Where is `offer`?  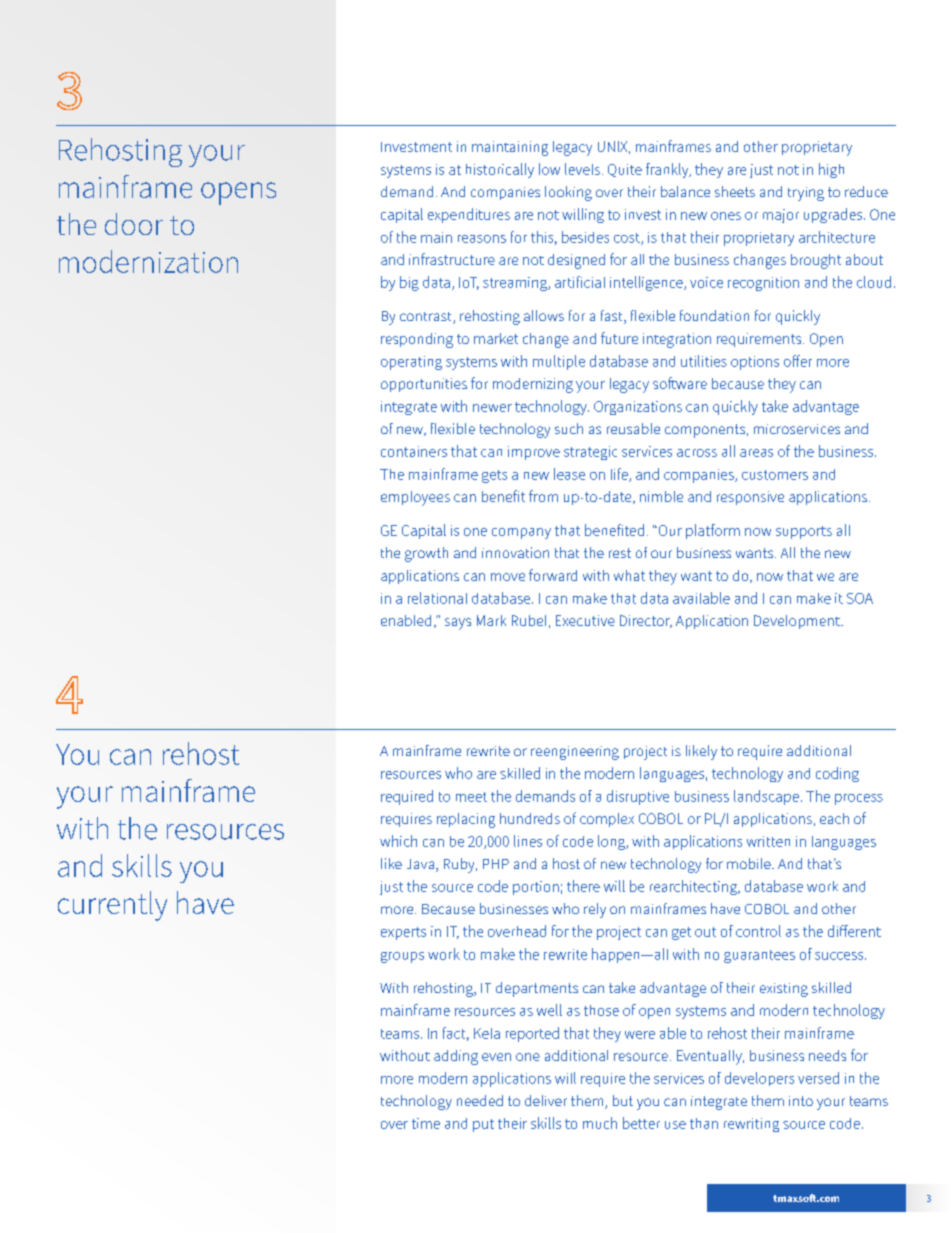
offer is located at coordinates (798, 361).
